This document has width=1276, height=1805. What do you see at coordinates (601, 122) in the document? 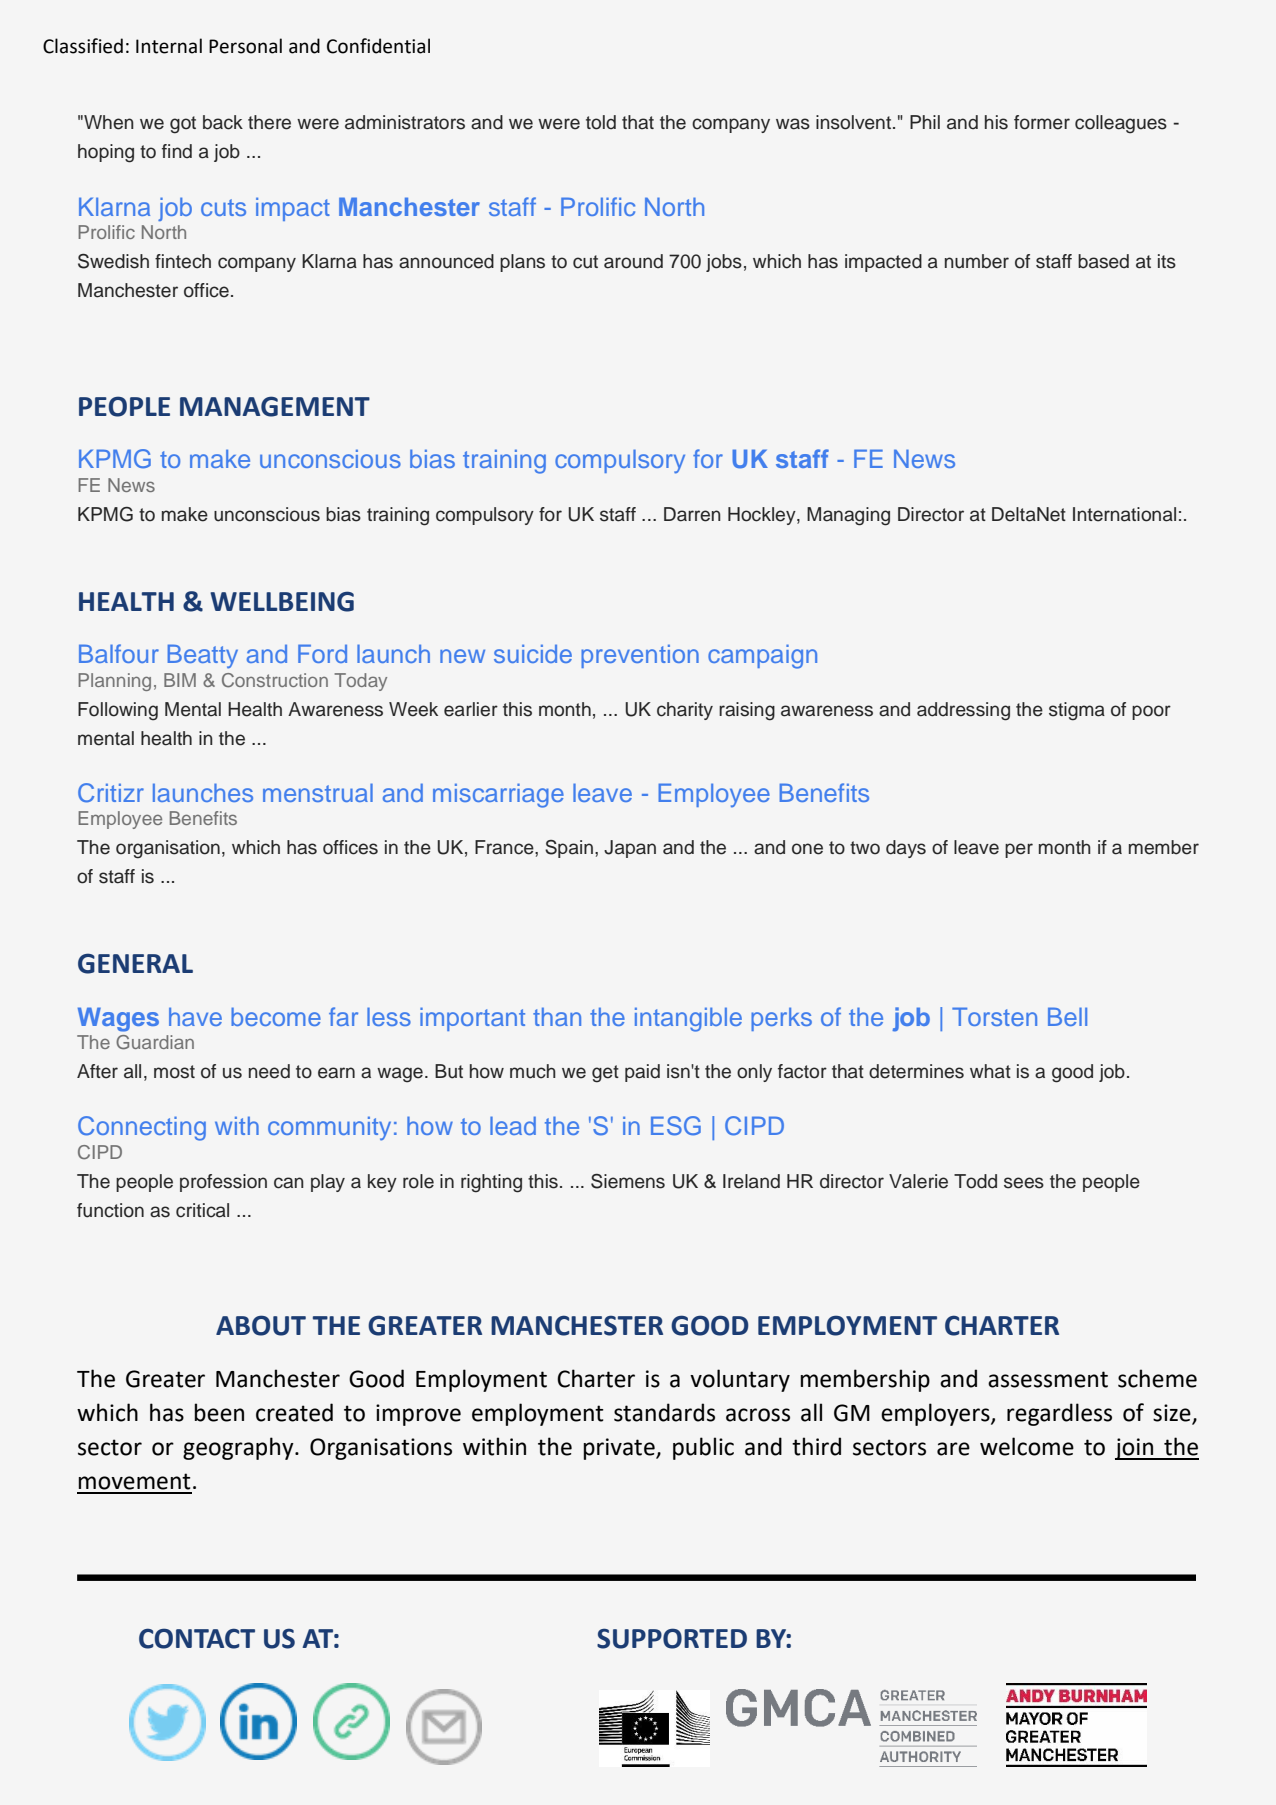
I see `told` at bounding box center [601, 122].
